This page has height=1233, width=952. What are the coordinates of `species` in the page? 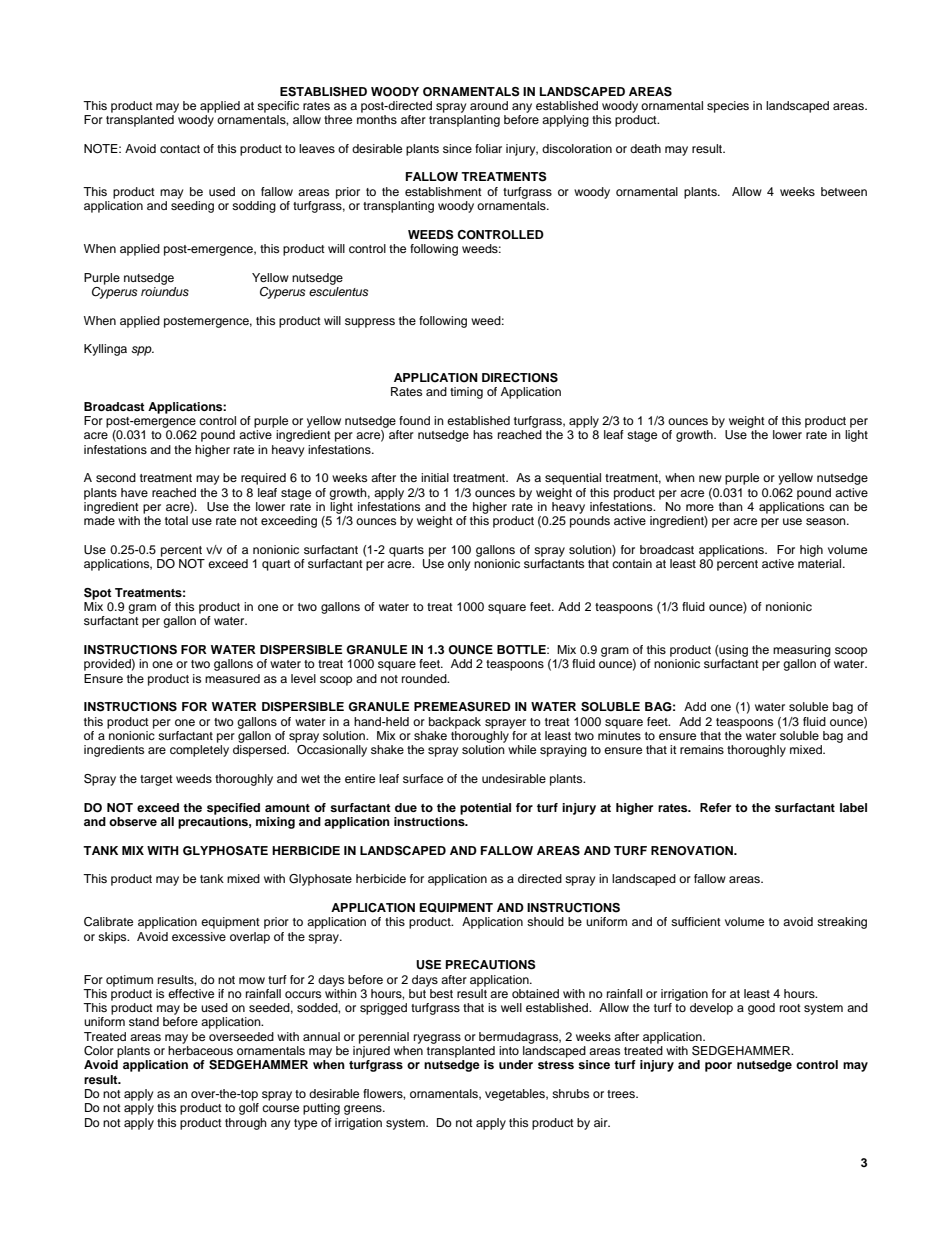 It's located at (728, 107).
